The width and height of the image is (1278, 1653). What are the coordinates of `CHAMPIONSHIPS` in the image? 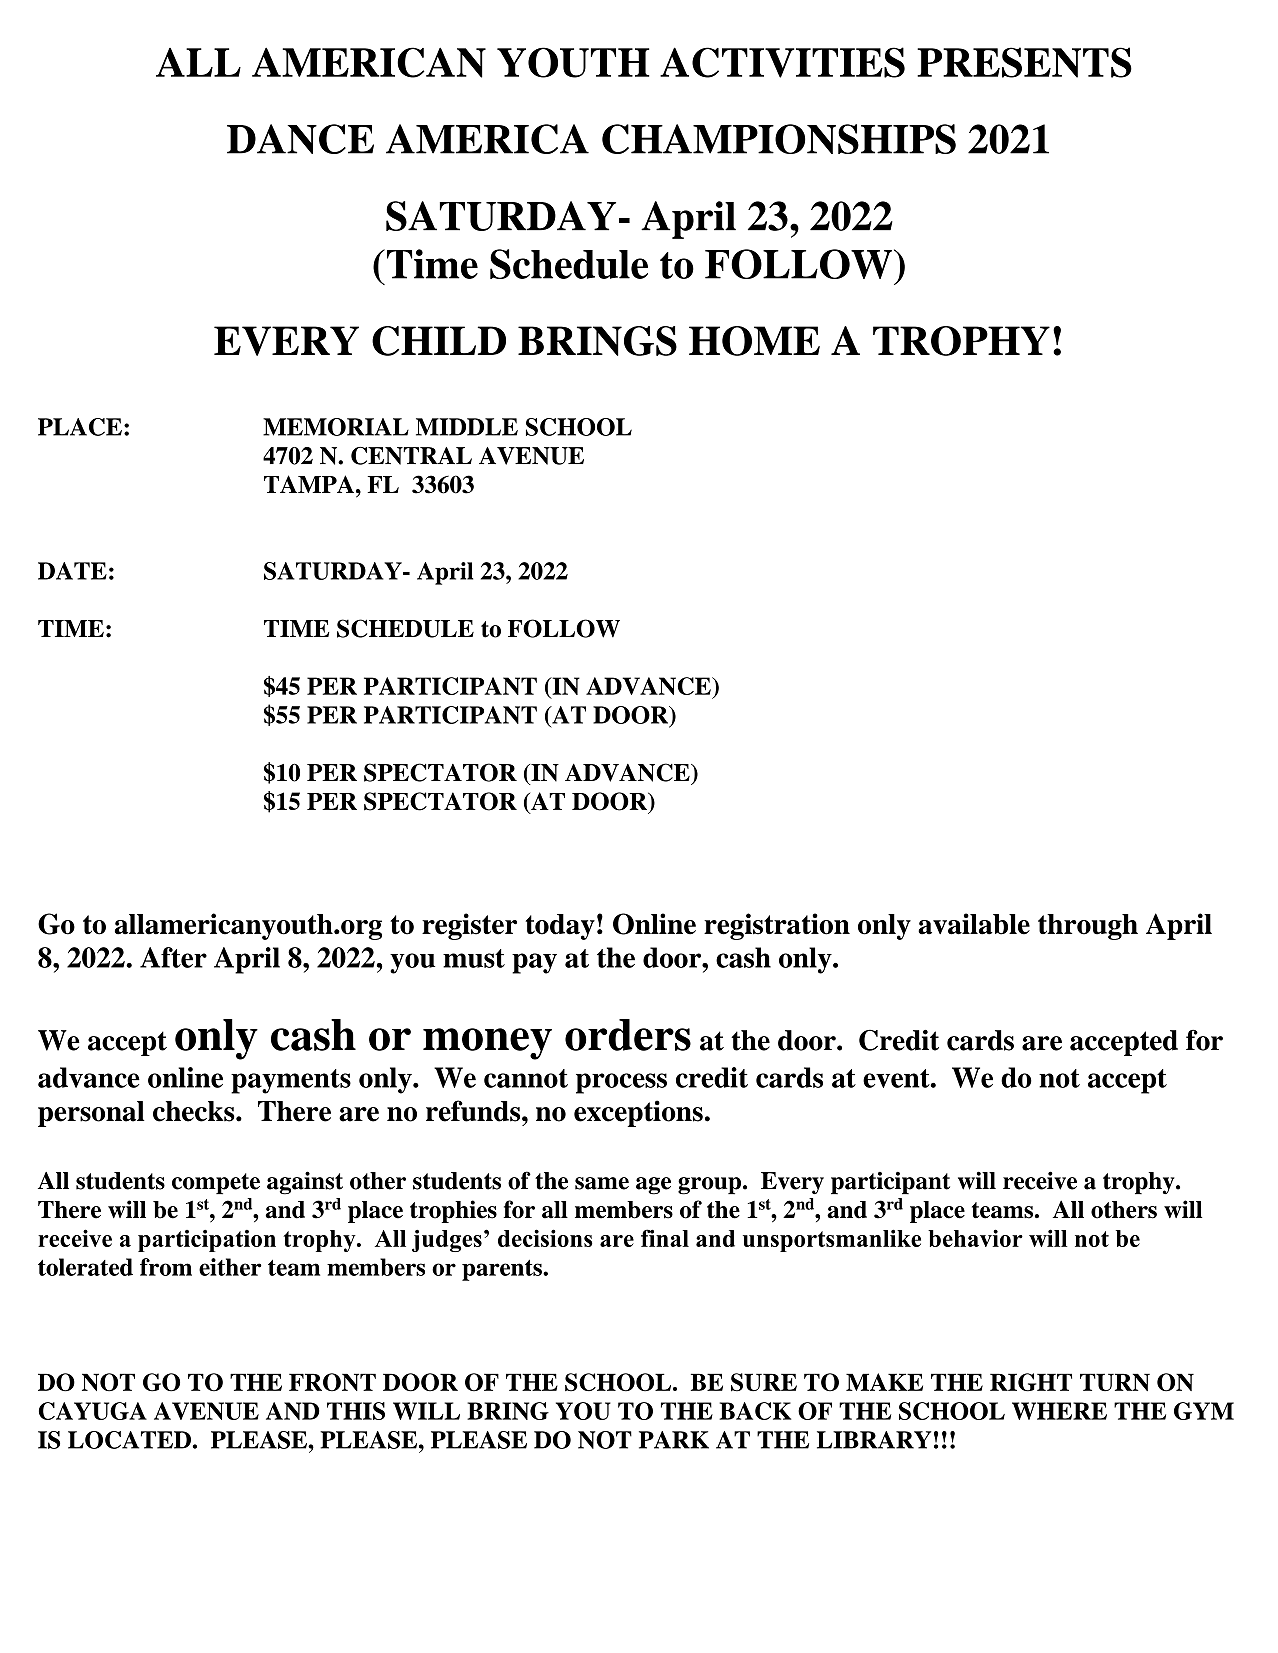 It's located at (779, 139).
